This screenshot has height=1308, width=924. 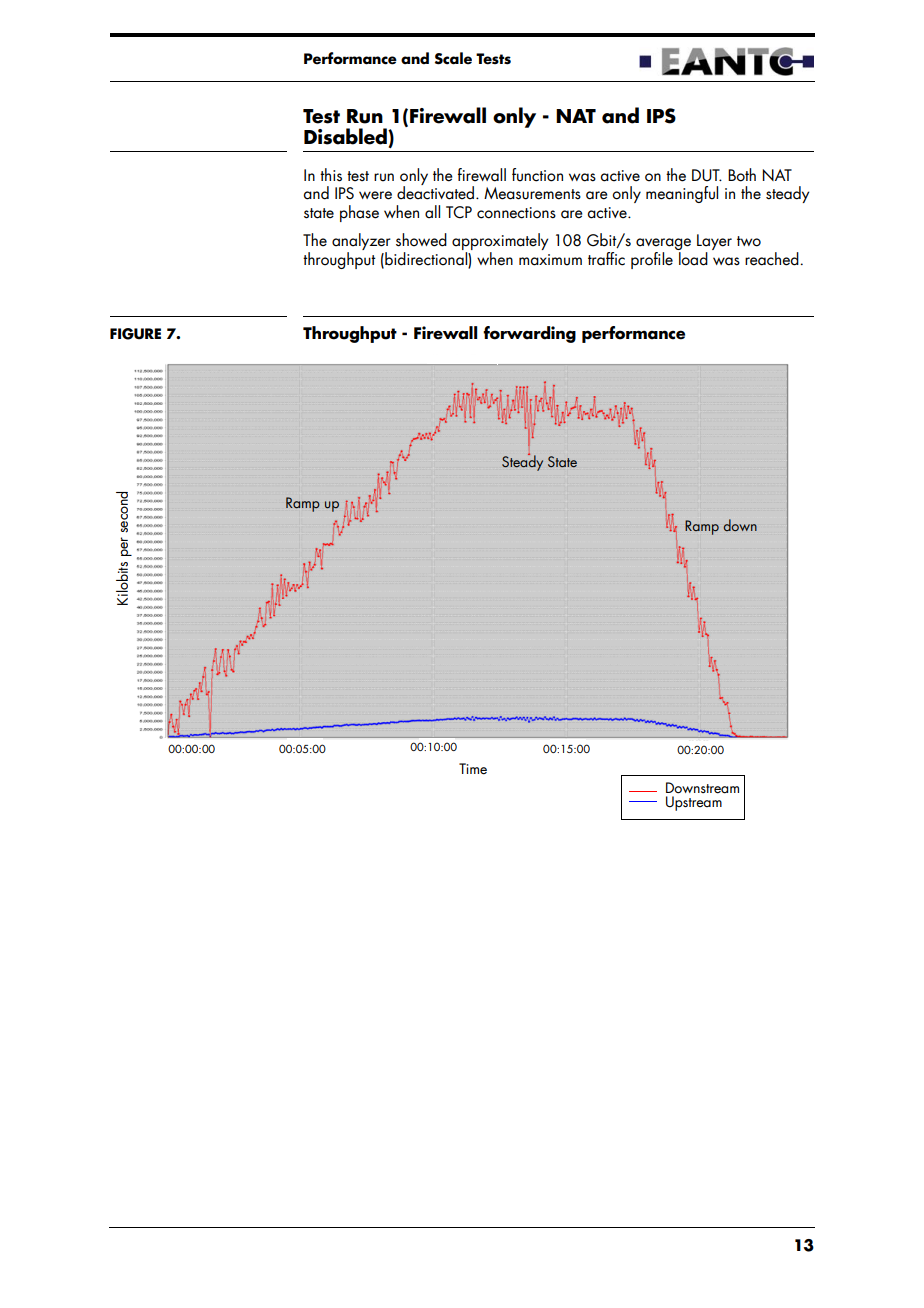 I want to click on FIGURE, so click(x=135, y=334).
